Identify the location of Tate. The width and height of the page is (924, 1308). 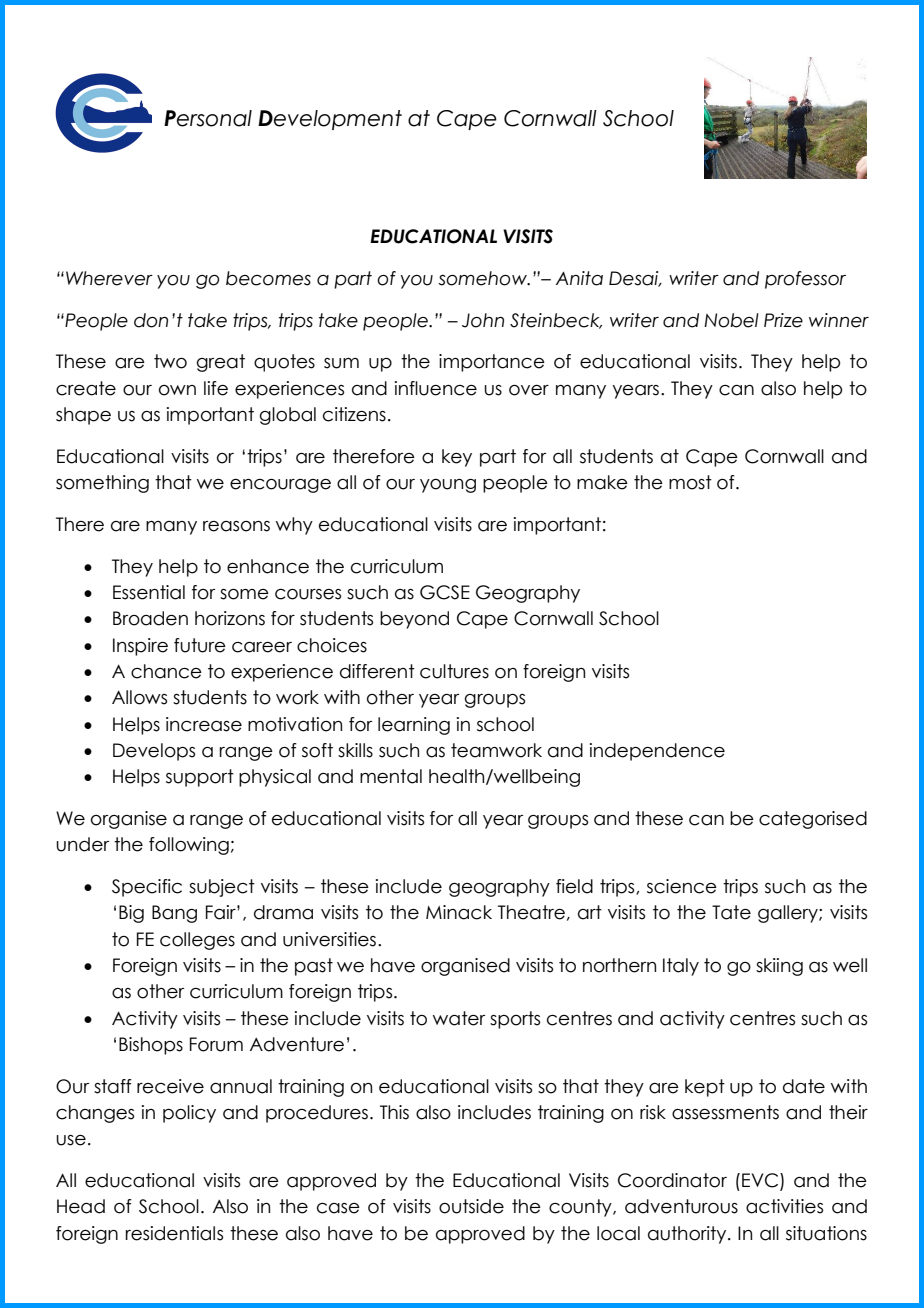
(731, 912).
